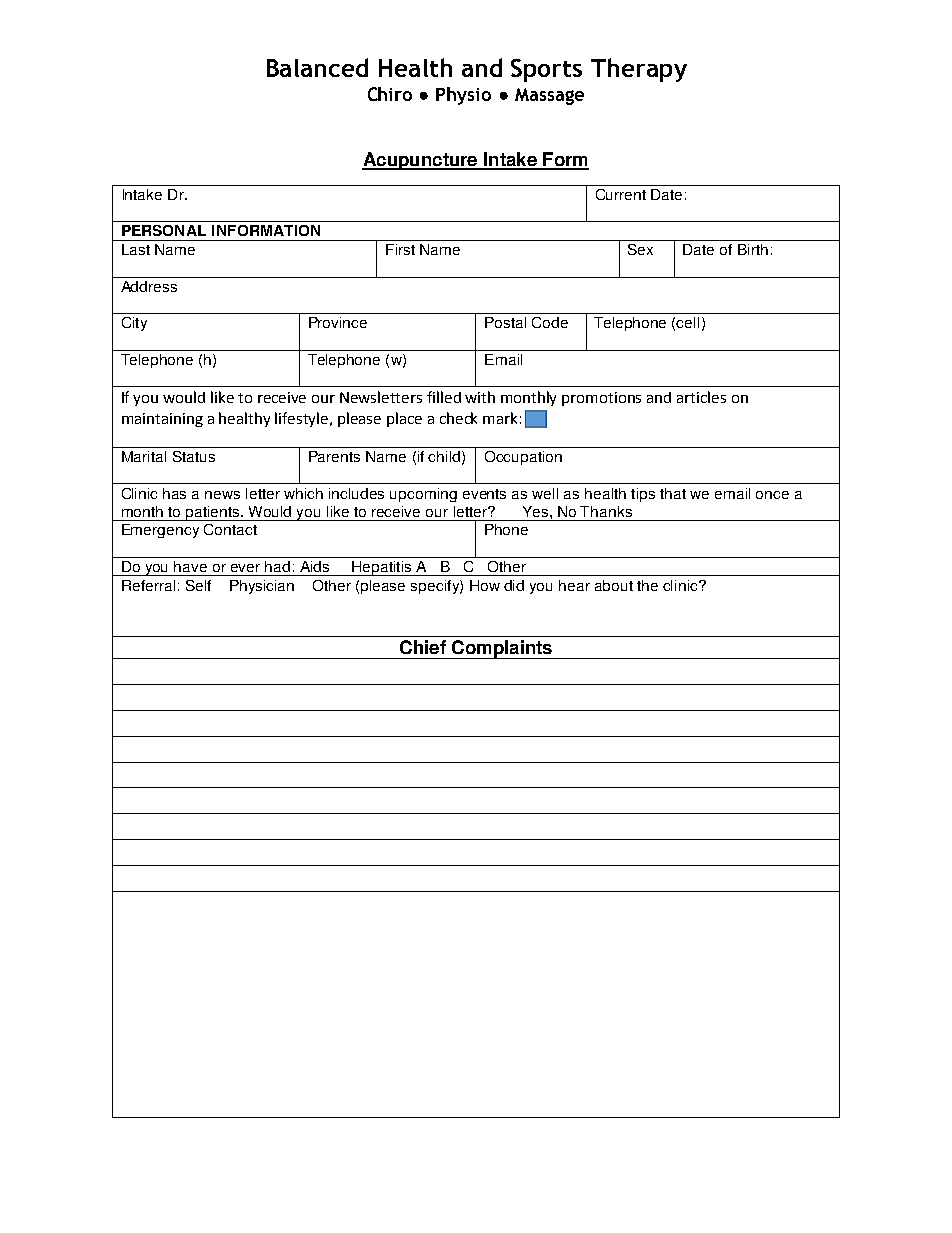  What do you see at coordinates (198, 585) in the screenshot?
I see `Self` at bounding box center [198, 585].
